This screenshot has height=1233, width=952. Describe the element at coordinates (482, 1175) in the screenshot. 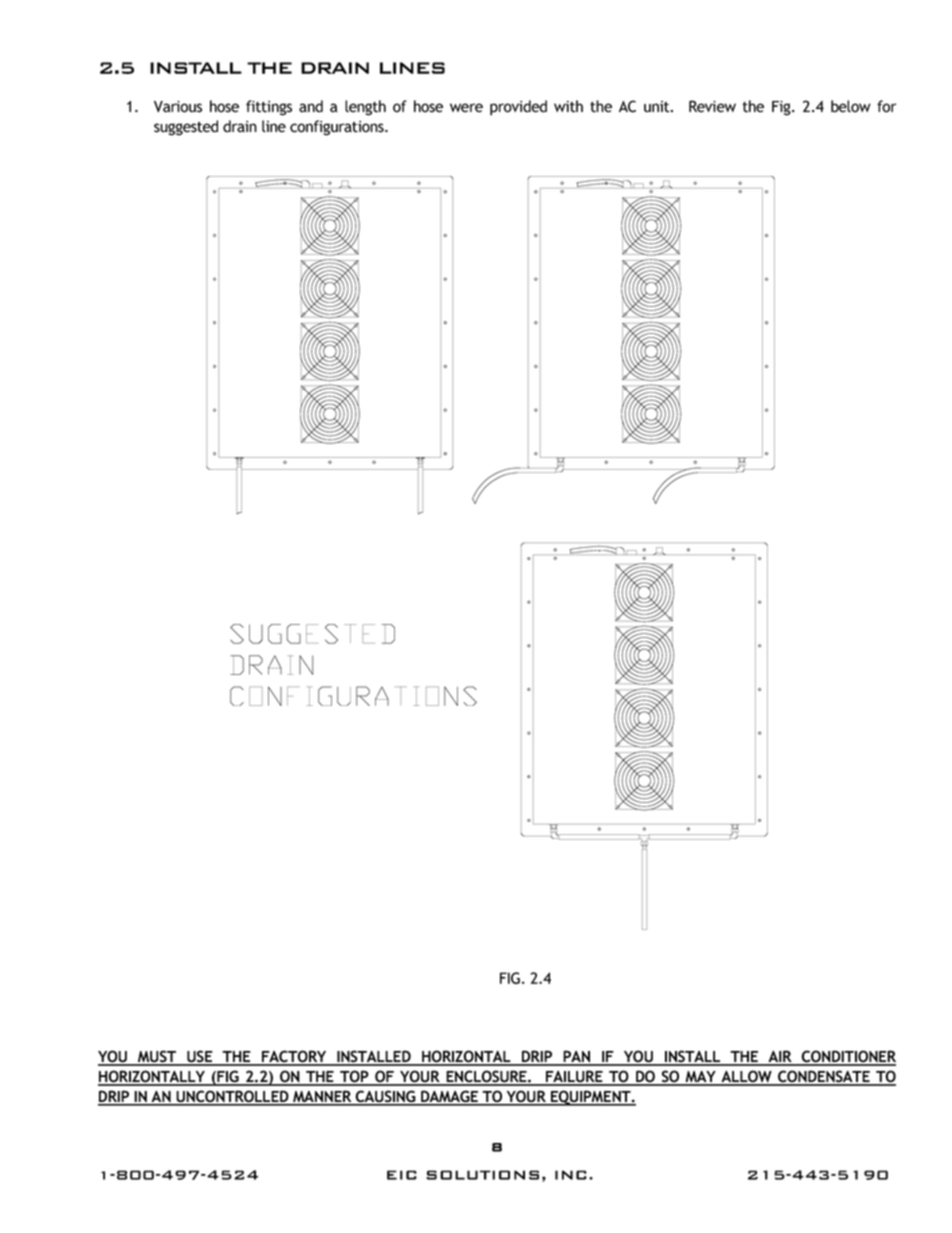

I see `SOLUTIONS` at that location.
